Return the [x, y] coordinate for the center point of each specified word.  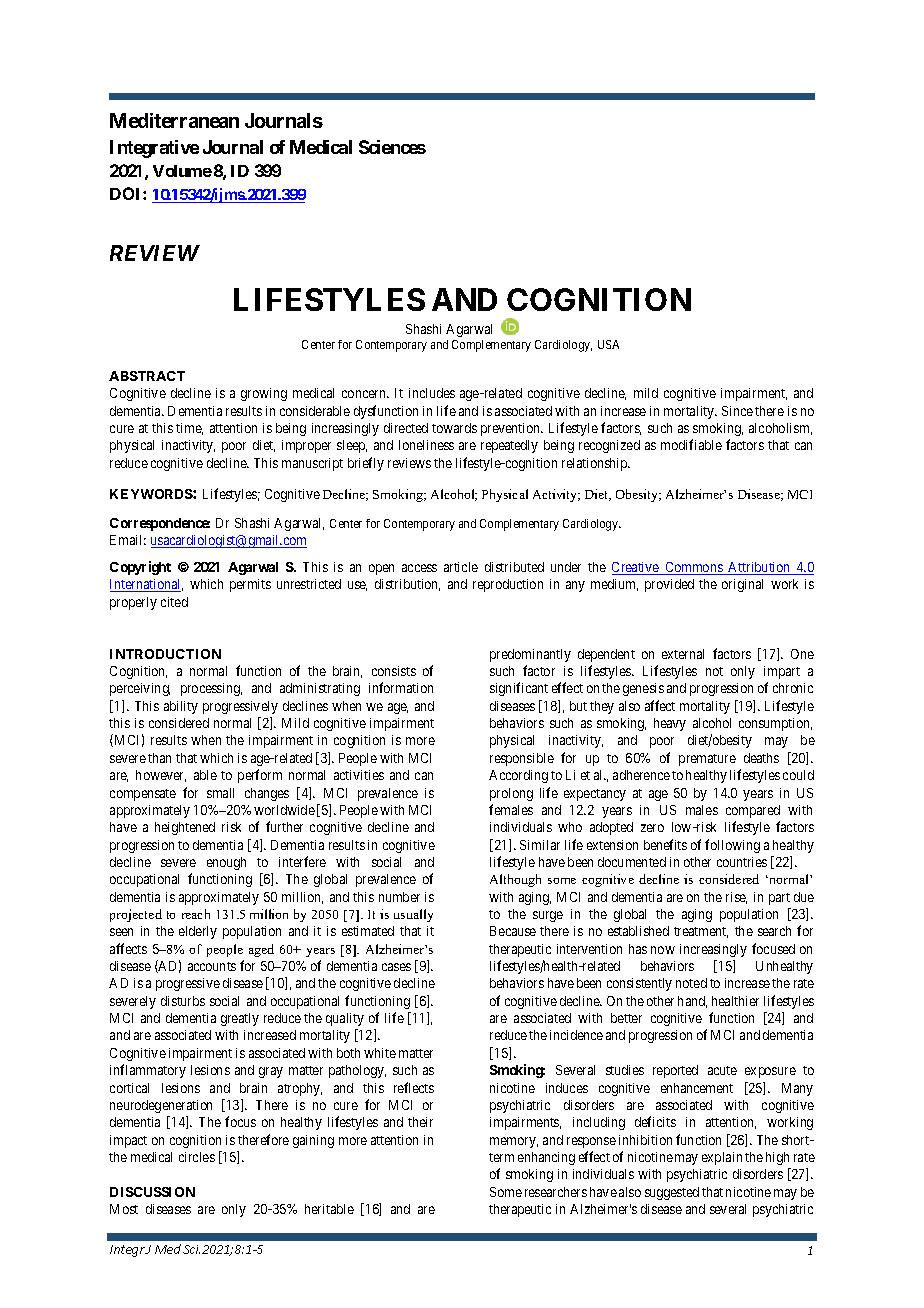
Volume [182, 171]
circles [197, 1157]
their [420, 1122]
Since [737, 411]
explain [722, 1158]
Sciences [392, 147]
